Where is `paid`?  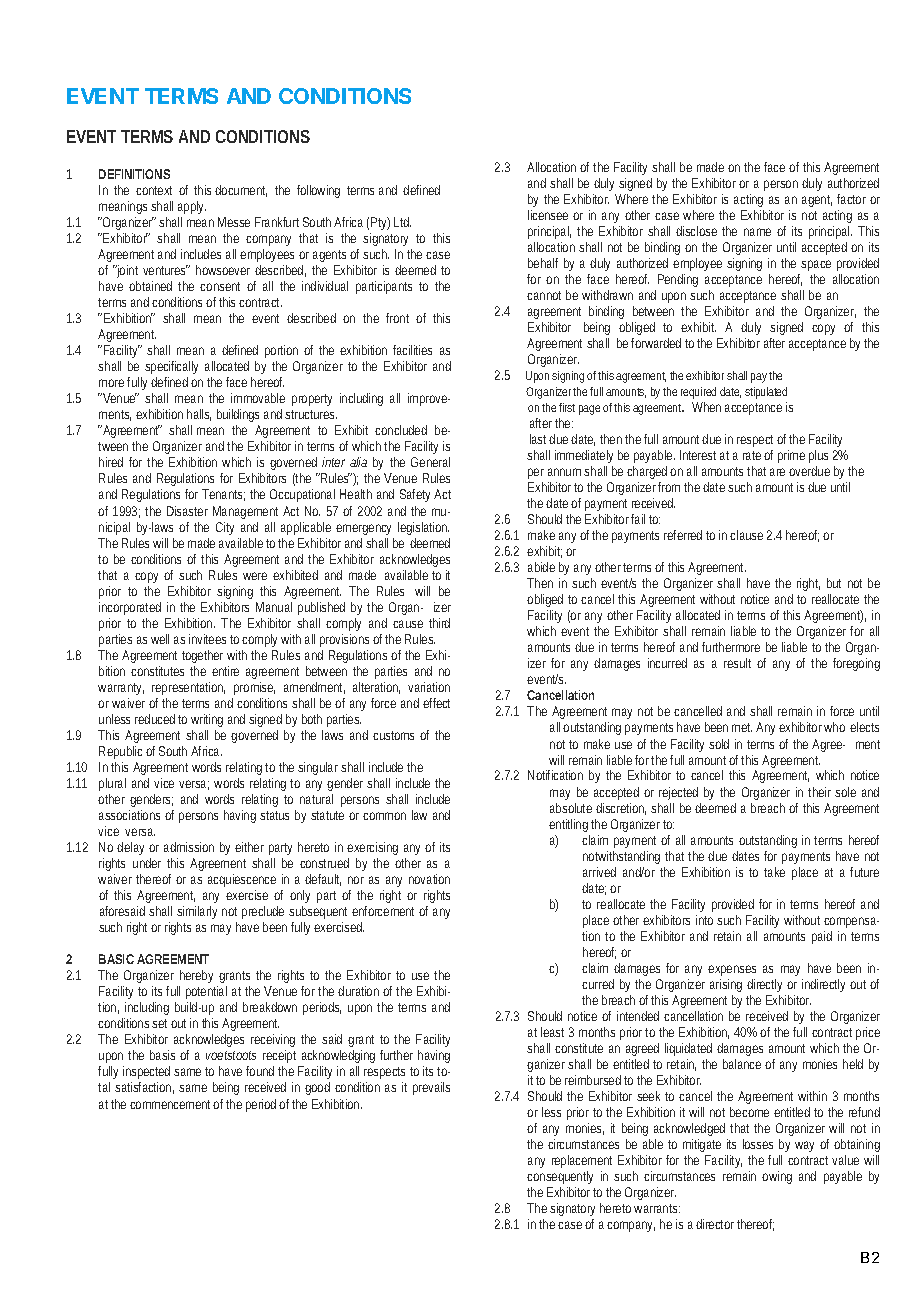
paid is located at coordinates (822, 937).
